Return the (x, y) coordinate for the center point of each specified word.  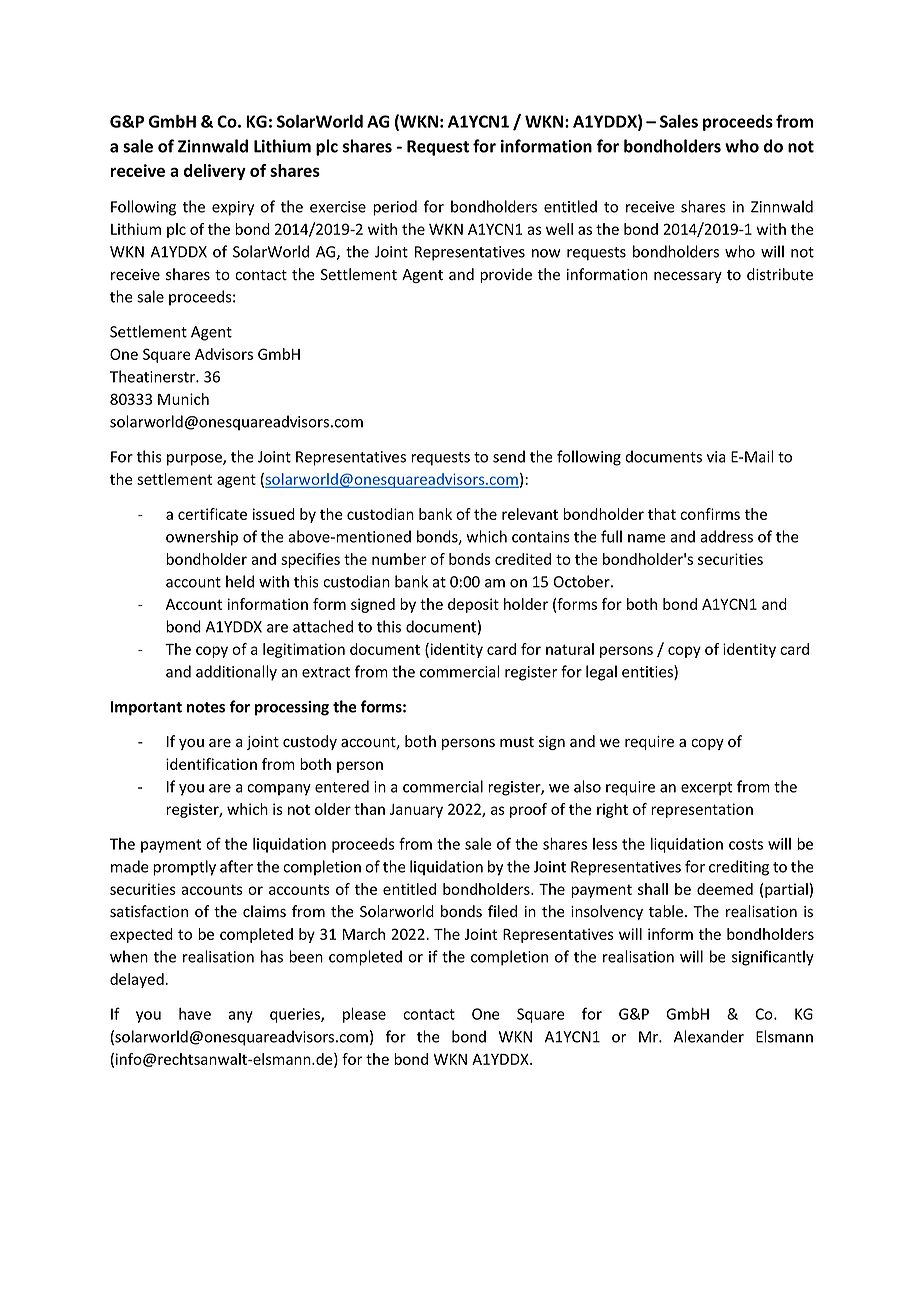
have (195, 1014)
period (395, 208)
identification (211, 764)
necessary (688, 277)
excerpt (706, 789)
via (716, 457)
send (509, 456)
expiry (233, 208)
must (517, 742)
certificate (212, 514)
